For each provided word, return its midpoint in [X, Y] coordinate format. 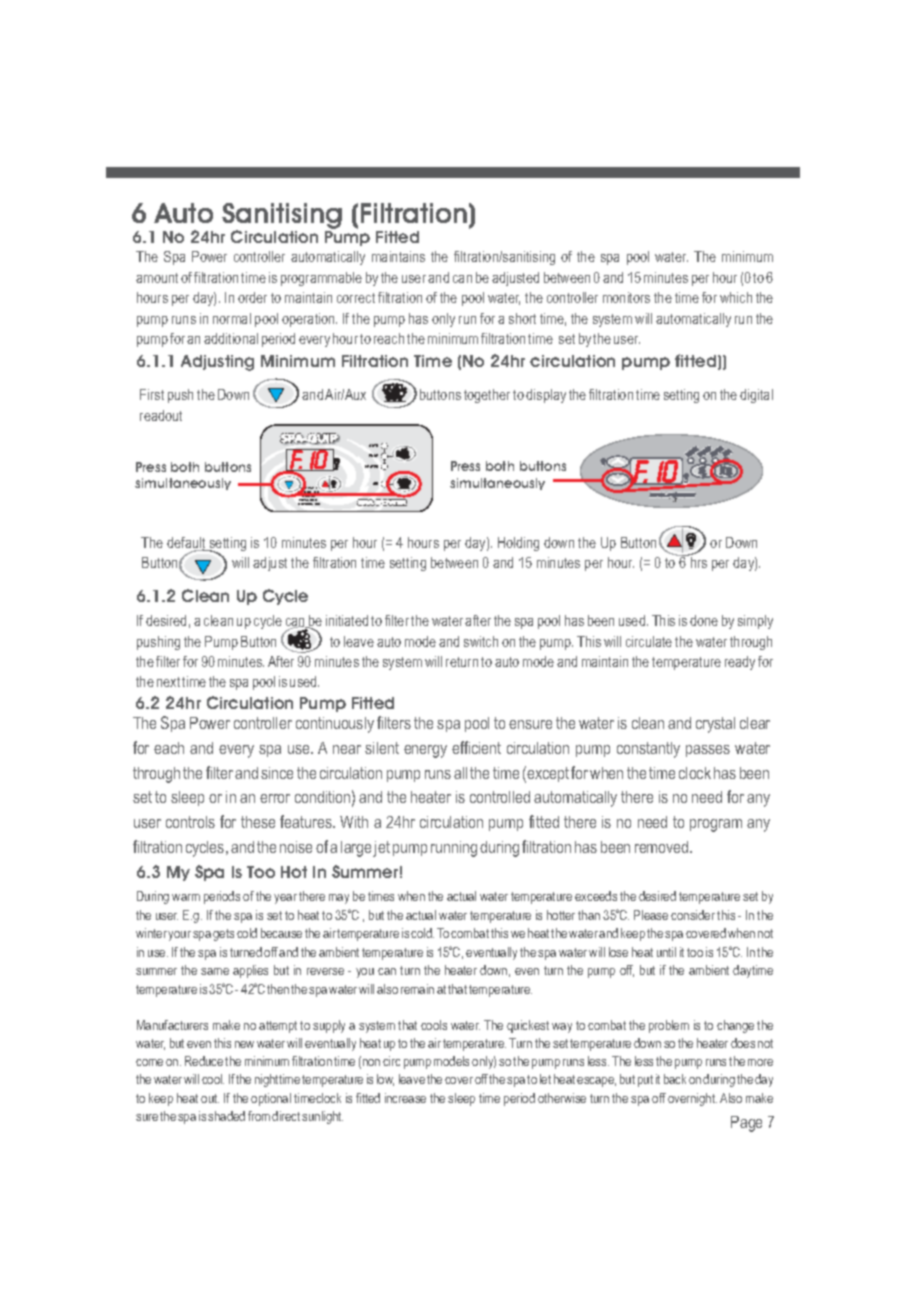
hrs [699, 562]
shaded [226, 1116]
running [454, 849]
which [736, 297]
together [487, 396]
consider [693, 915]
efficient [476, 747]
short [522, 318]
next [168, 682]
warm [186, 897]
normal [232, 318]
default [187, 544]
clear [755, 723]
